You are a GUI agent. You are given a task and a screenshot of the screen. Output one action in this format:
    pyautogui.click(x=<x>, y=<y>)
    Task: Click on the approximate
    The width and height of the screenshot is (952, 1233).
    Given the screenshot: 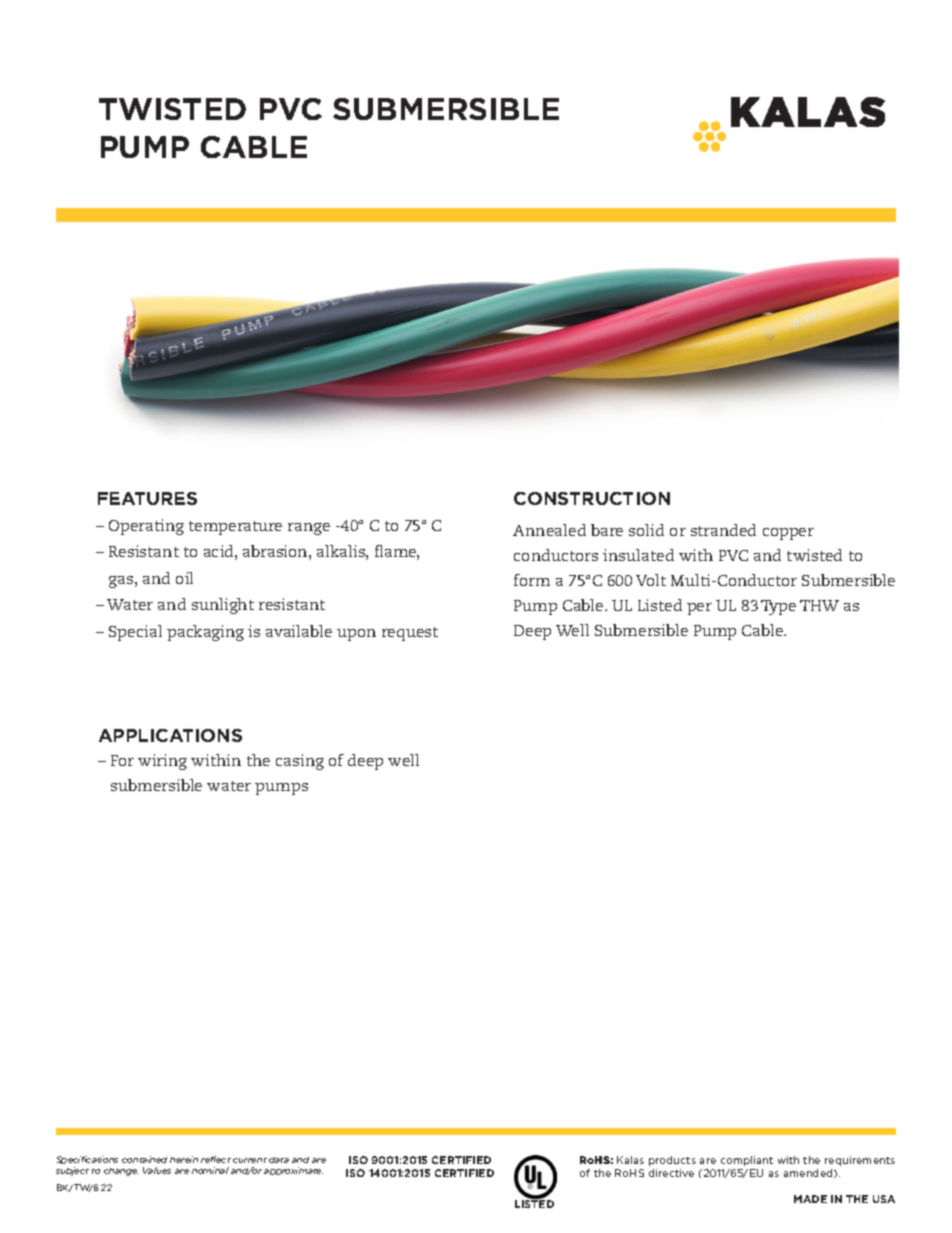 What is the action you would take?
    pyautogui.click(x=293, y=1171)
